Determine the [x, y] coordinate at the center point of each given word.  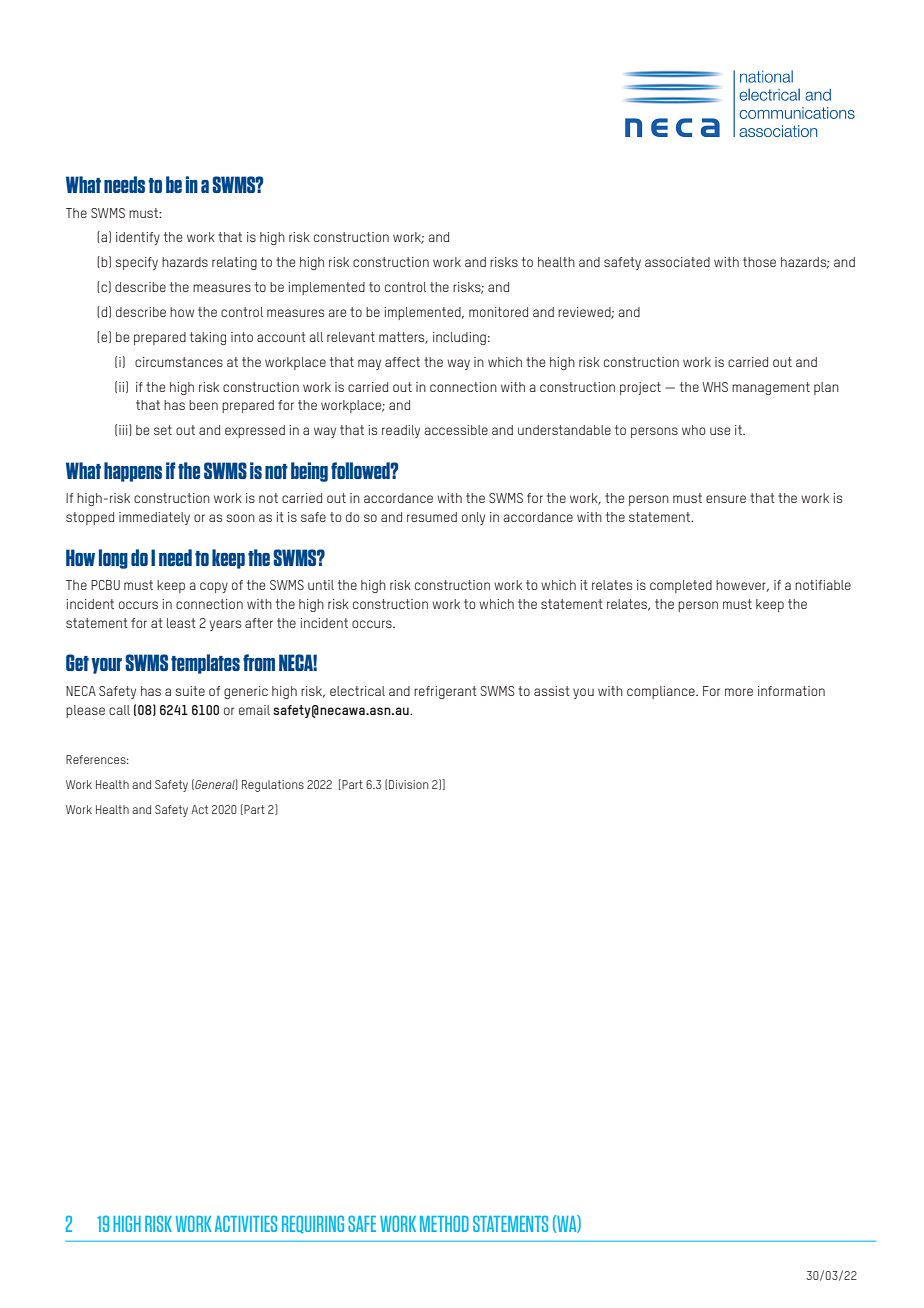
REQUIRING [313, 1224]
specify [136, 263]
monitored [498, 312]
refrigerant [445, 692]
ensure [726, 499]
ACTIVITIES [246, 1223]
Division [408, 784]
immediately [154, 518]
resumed [432, 517]
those [759, 262]
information [791, 691]
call [119, 710]
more [739, 692]
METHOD [444, 1223]
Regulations [273, 786]
